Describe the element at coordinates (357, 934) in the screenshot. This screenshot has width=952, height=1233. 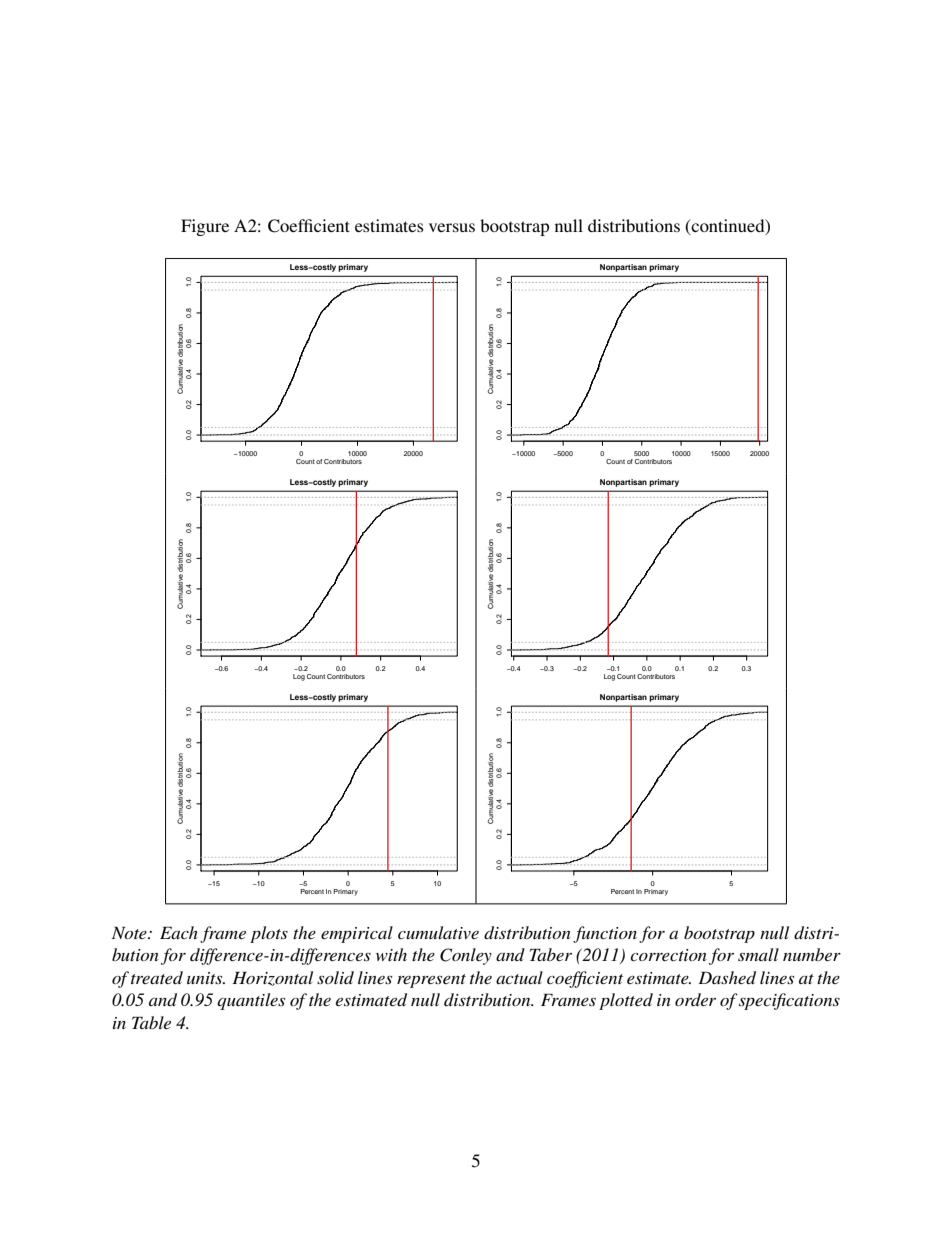
I see `empirical` at that location.
